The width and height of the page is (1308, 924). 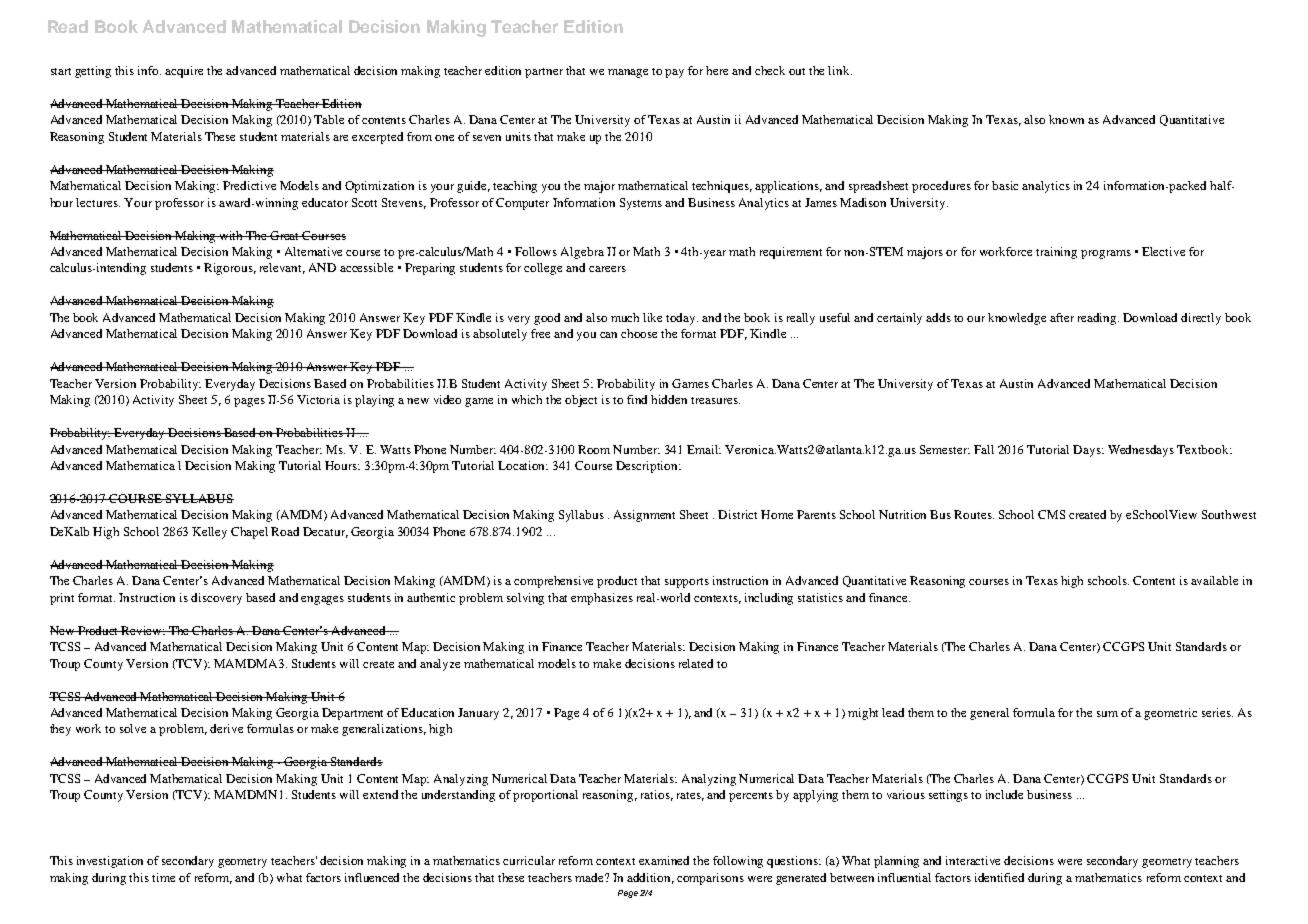 What do you see at coordinates (209, 533) in the page?
I see `Kelley` at bounding box center [209, 533].
